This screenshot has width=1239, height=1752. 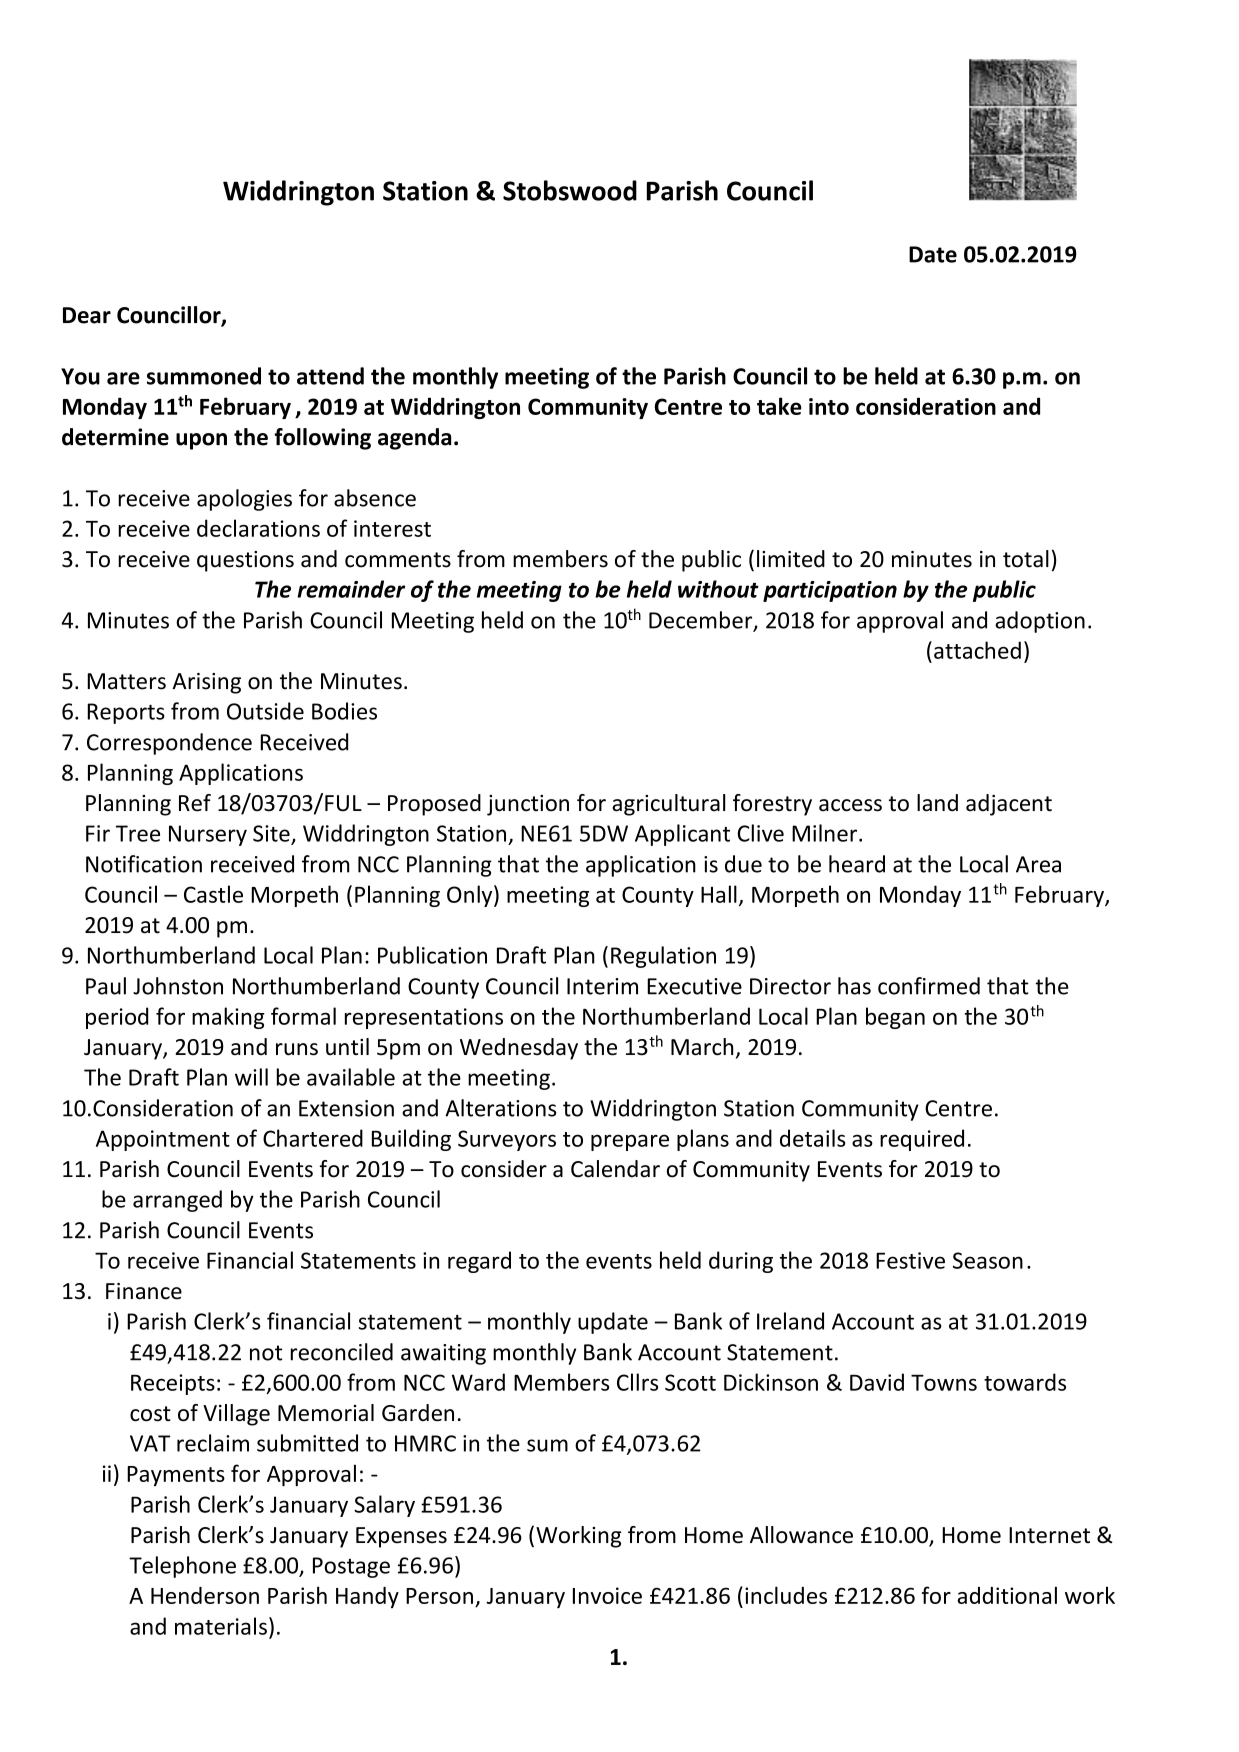 I want to click on into, so click(x=829, y=406).
